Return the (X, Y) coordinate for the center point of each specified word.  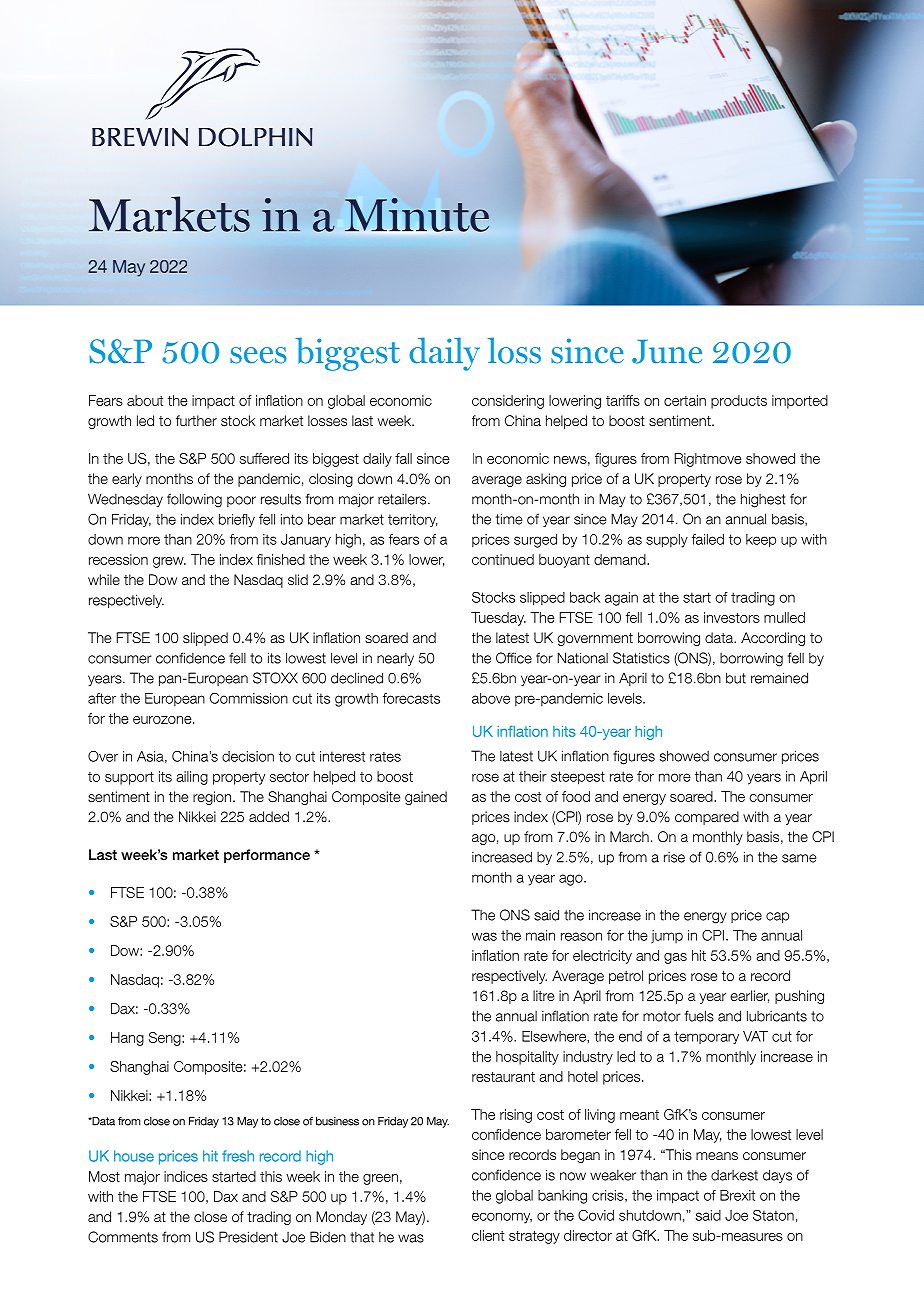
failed (708, 539)
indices (186, 1176)
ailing (192, 778)
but (736, 678)
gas (675, 958)
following (194, 500)
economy (502, 1218)
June (667, 352)
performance (267, 856)
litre (544, 995)
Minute (417, 215)
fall (403, 458)
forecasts (411, 698)
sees (258, 355)
